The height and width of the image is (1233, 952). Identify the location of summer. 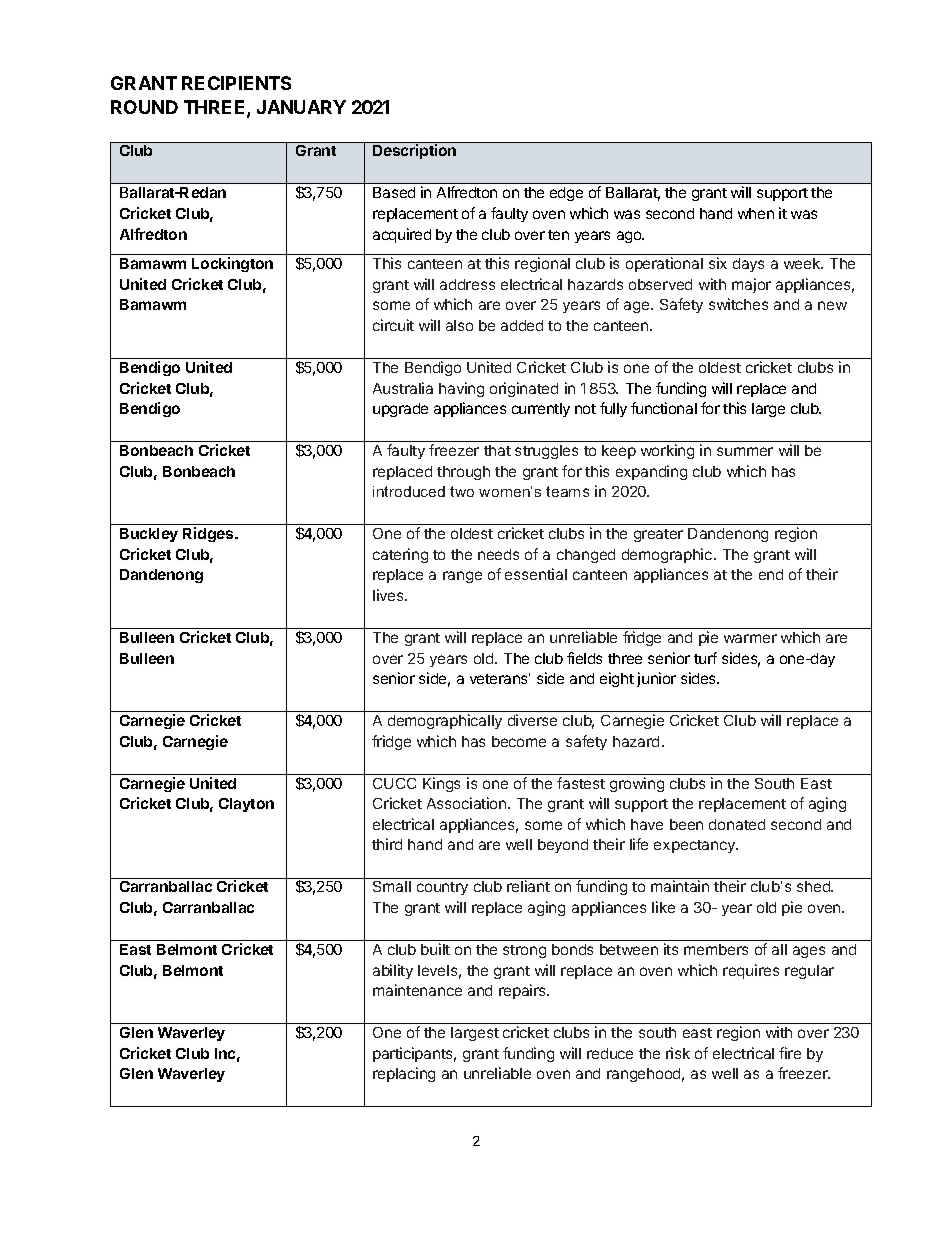
(745, 451).
